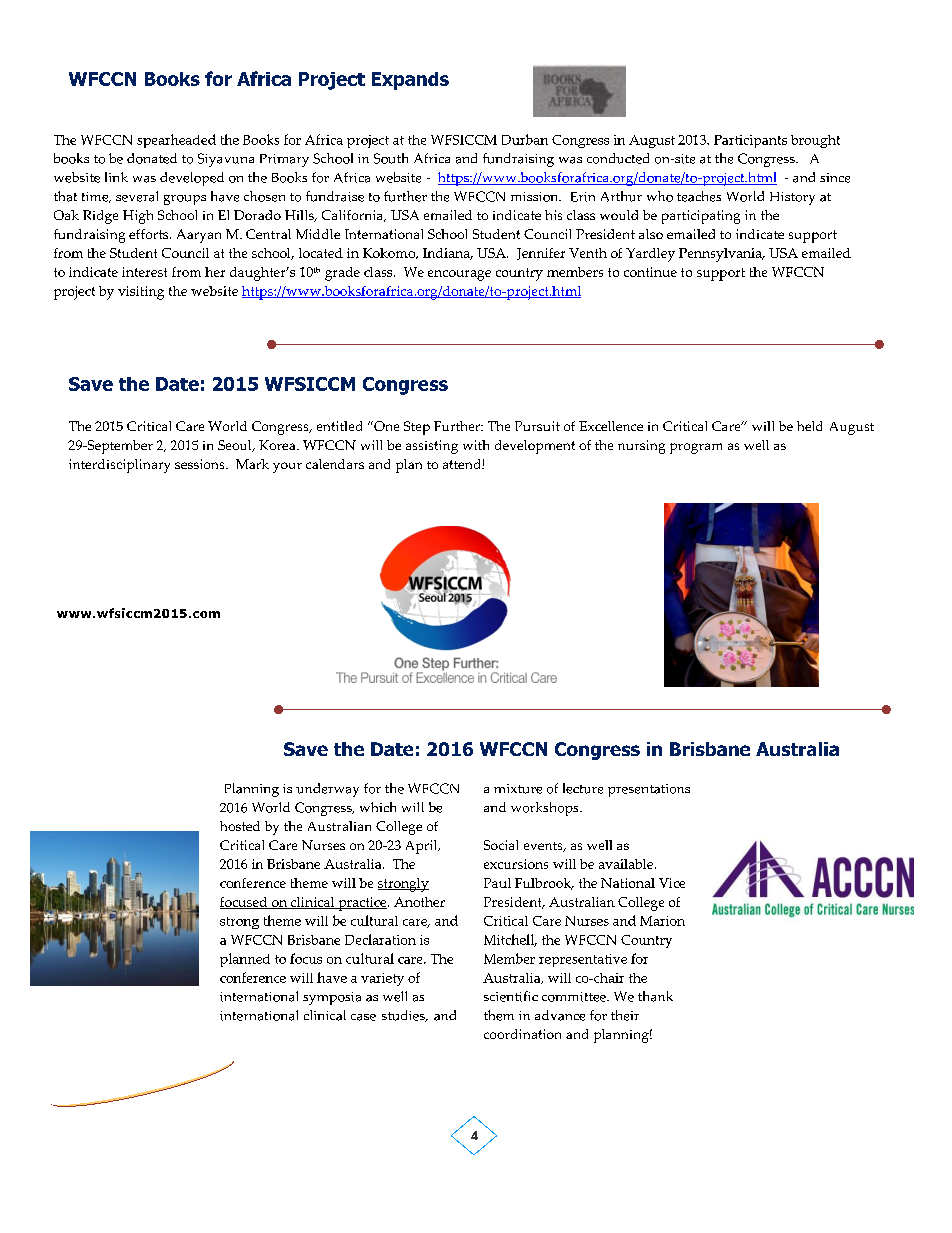 This screenshot has width=952, height=1233. What do you see at coordinates (410, 81) in the screenshot?
I see `Expands` at bounding box center [410, 81].
